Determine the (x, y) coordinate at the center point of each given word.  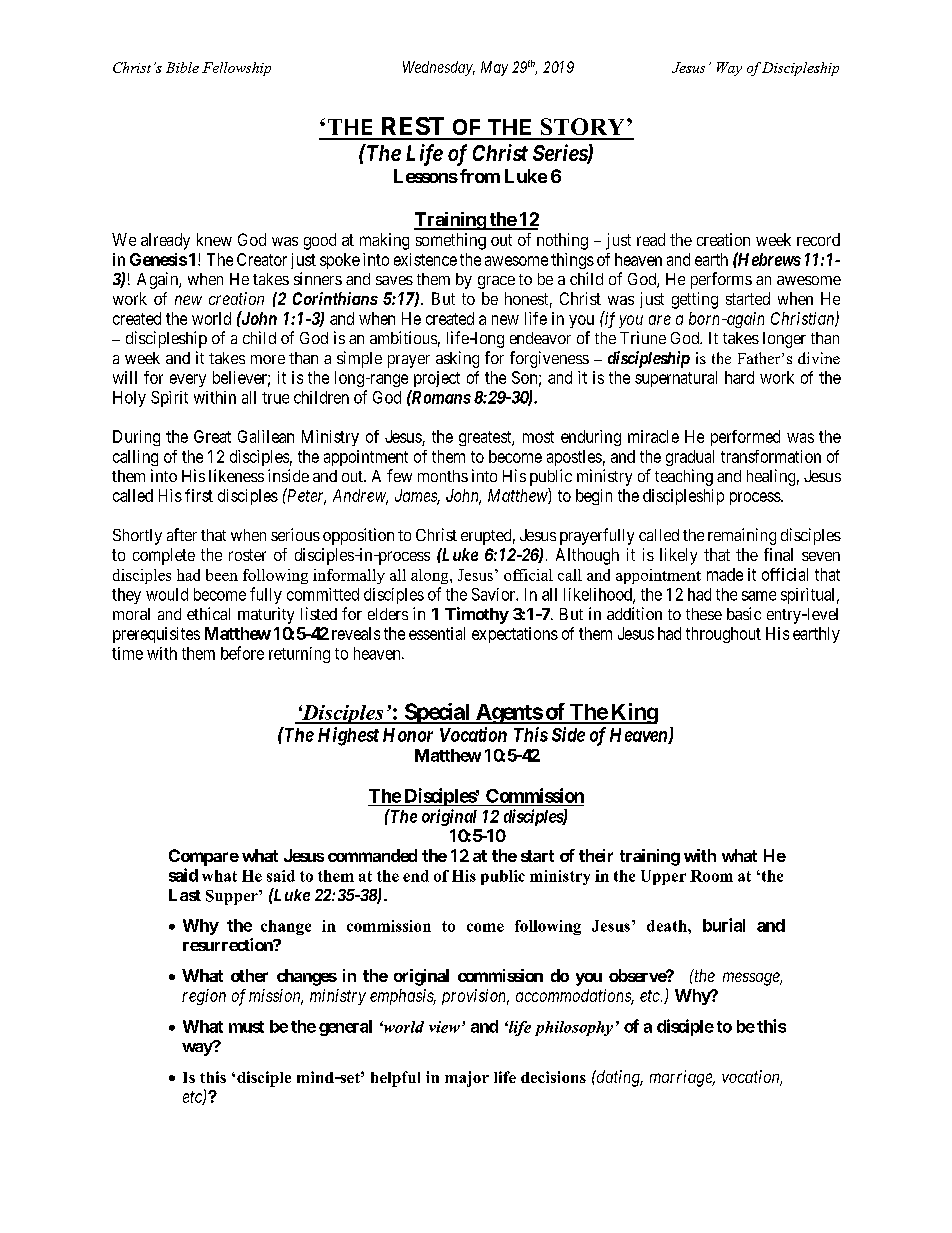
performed (745, 438)
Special (437, 713)
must (246, 1027)
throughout (723, 635)
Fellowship (236, 69)
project (437, 379)
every (188, 380)
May (494, 68)
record (818, 239)
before (242, 653)
